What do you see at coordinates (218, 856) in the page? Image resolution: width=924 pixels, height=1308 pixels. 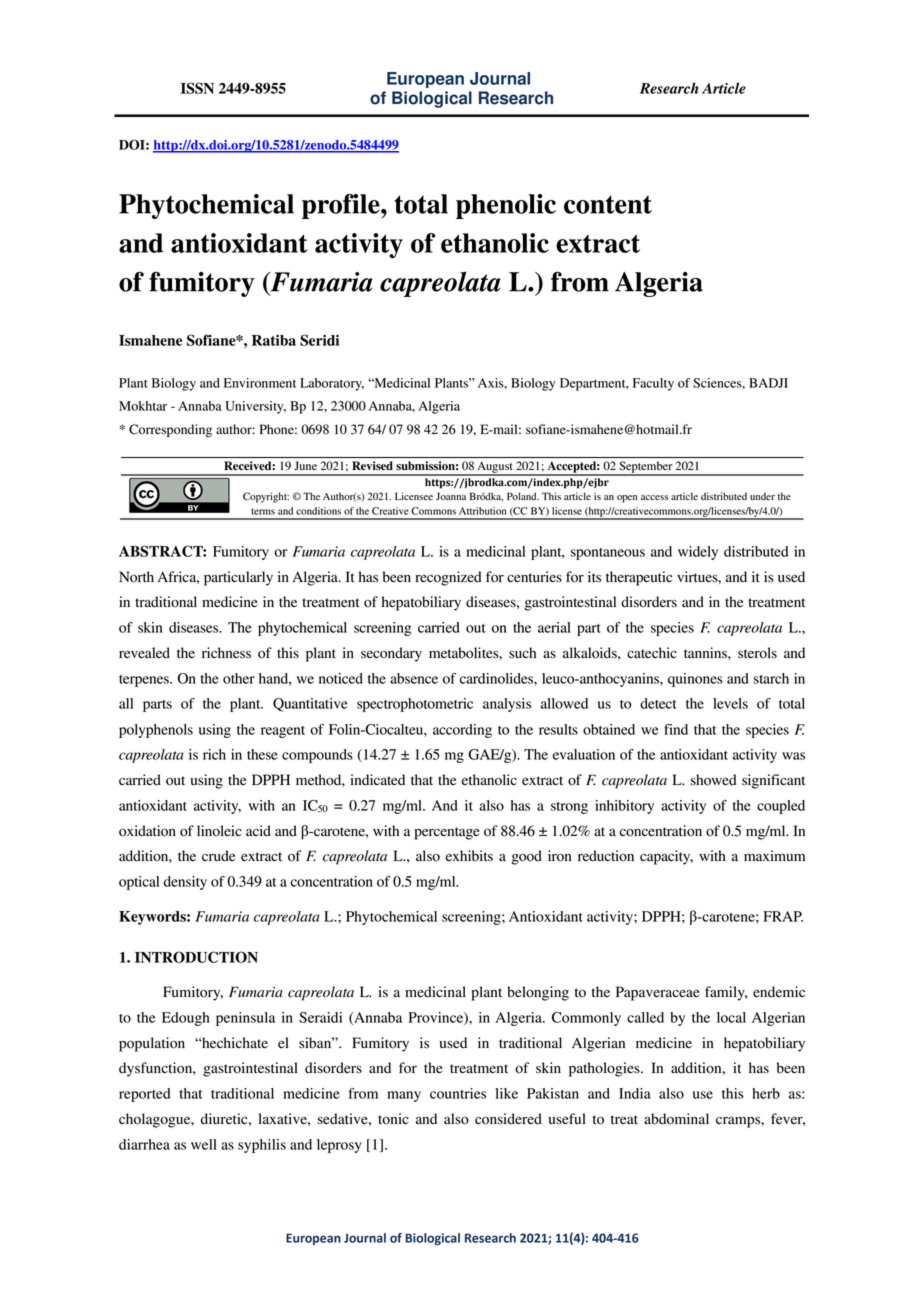 I see `crude` at bounding box center [218, 856].
